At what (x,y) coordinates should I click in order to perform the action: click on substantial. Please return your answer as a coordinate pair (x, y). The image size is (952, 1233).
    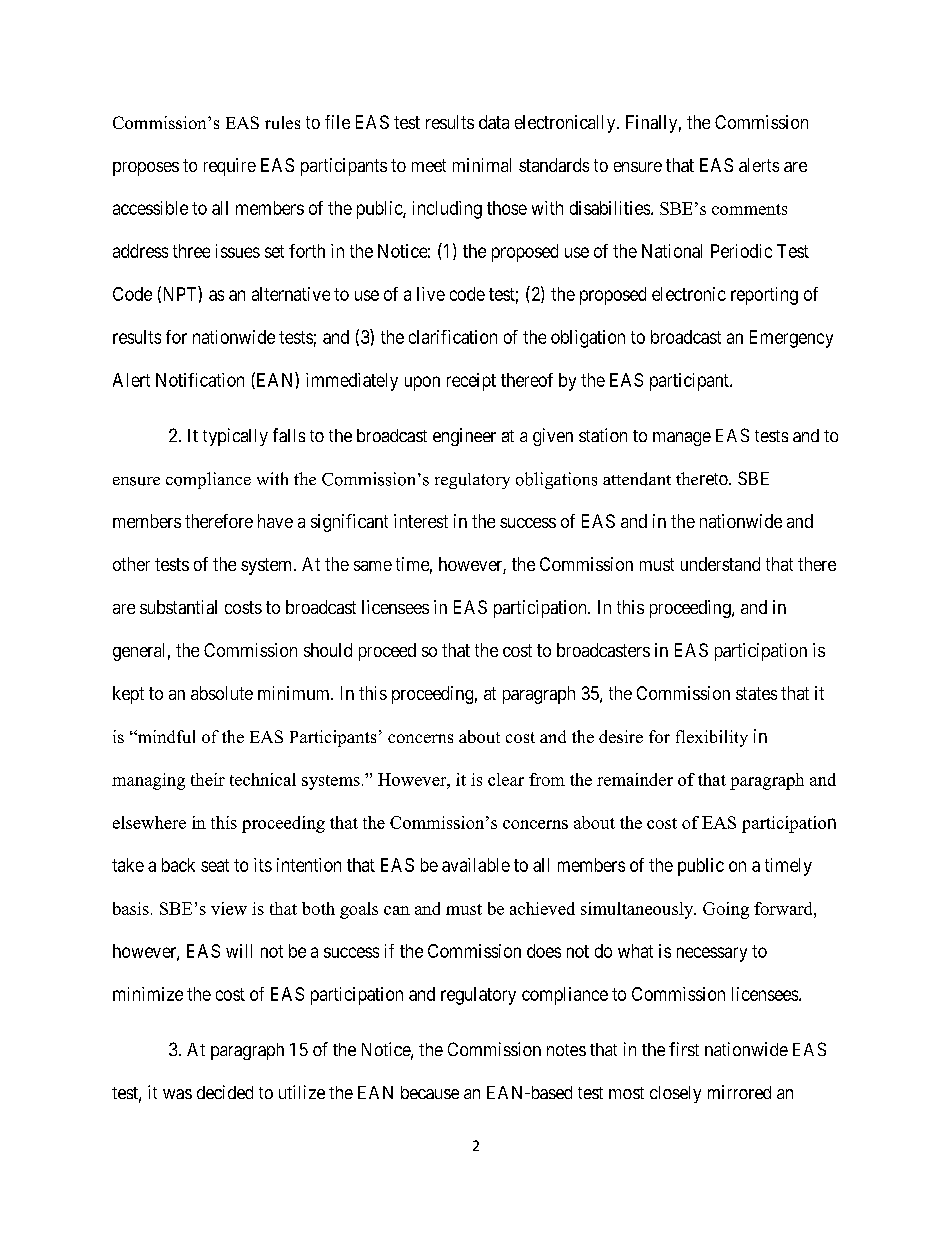
    Looking at the image, I should click on (178, 607).
